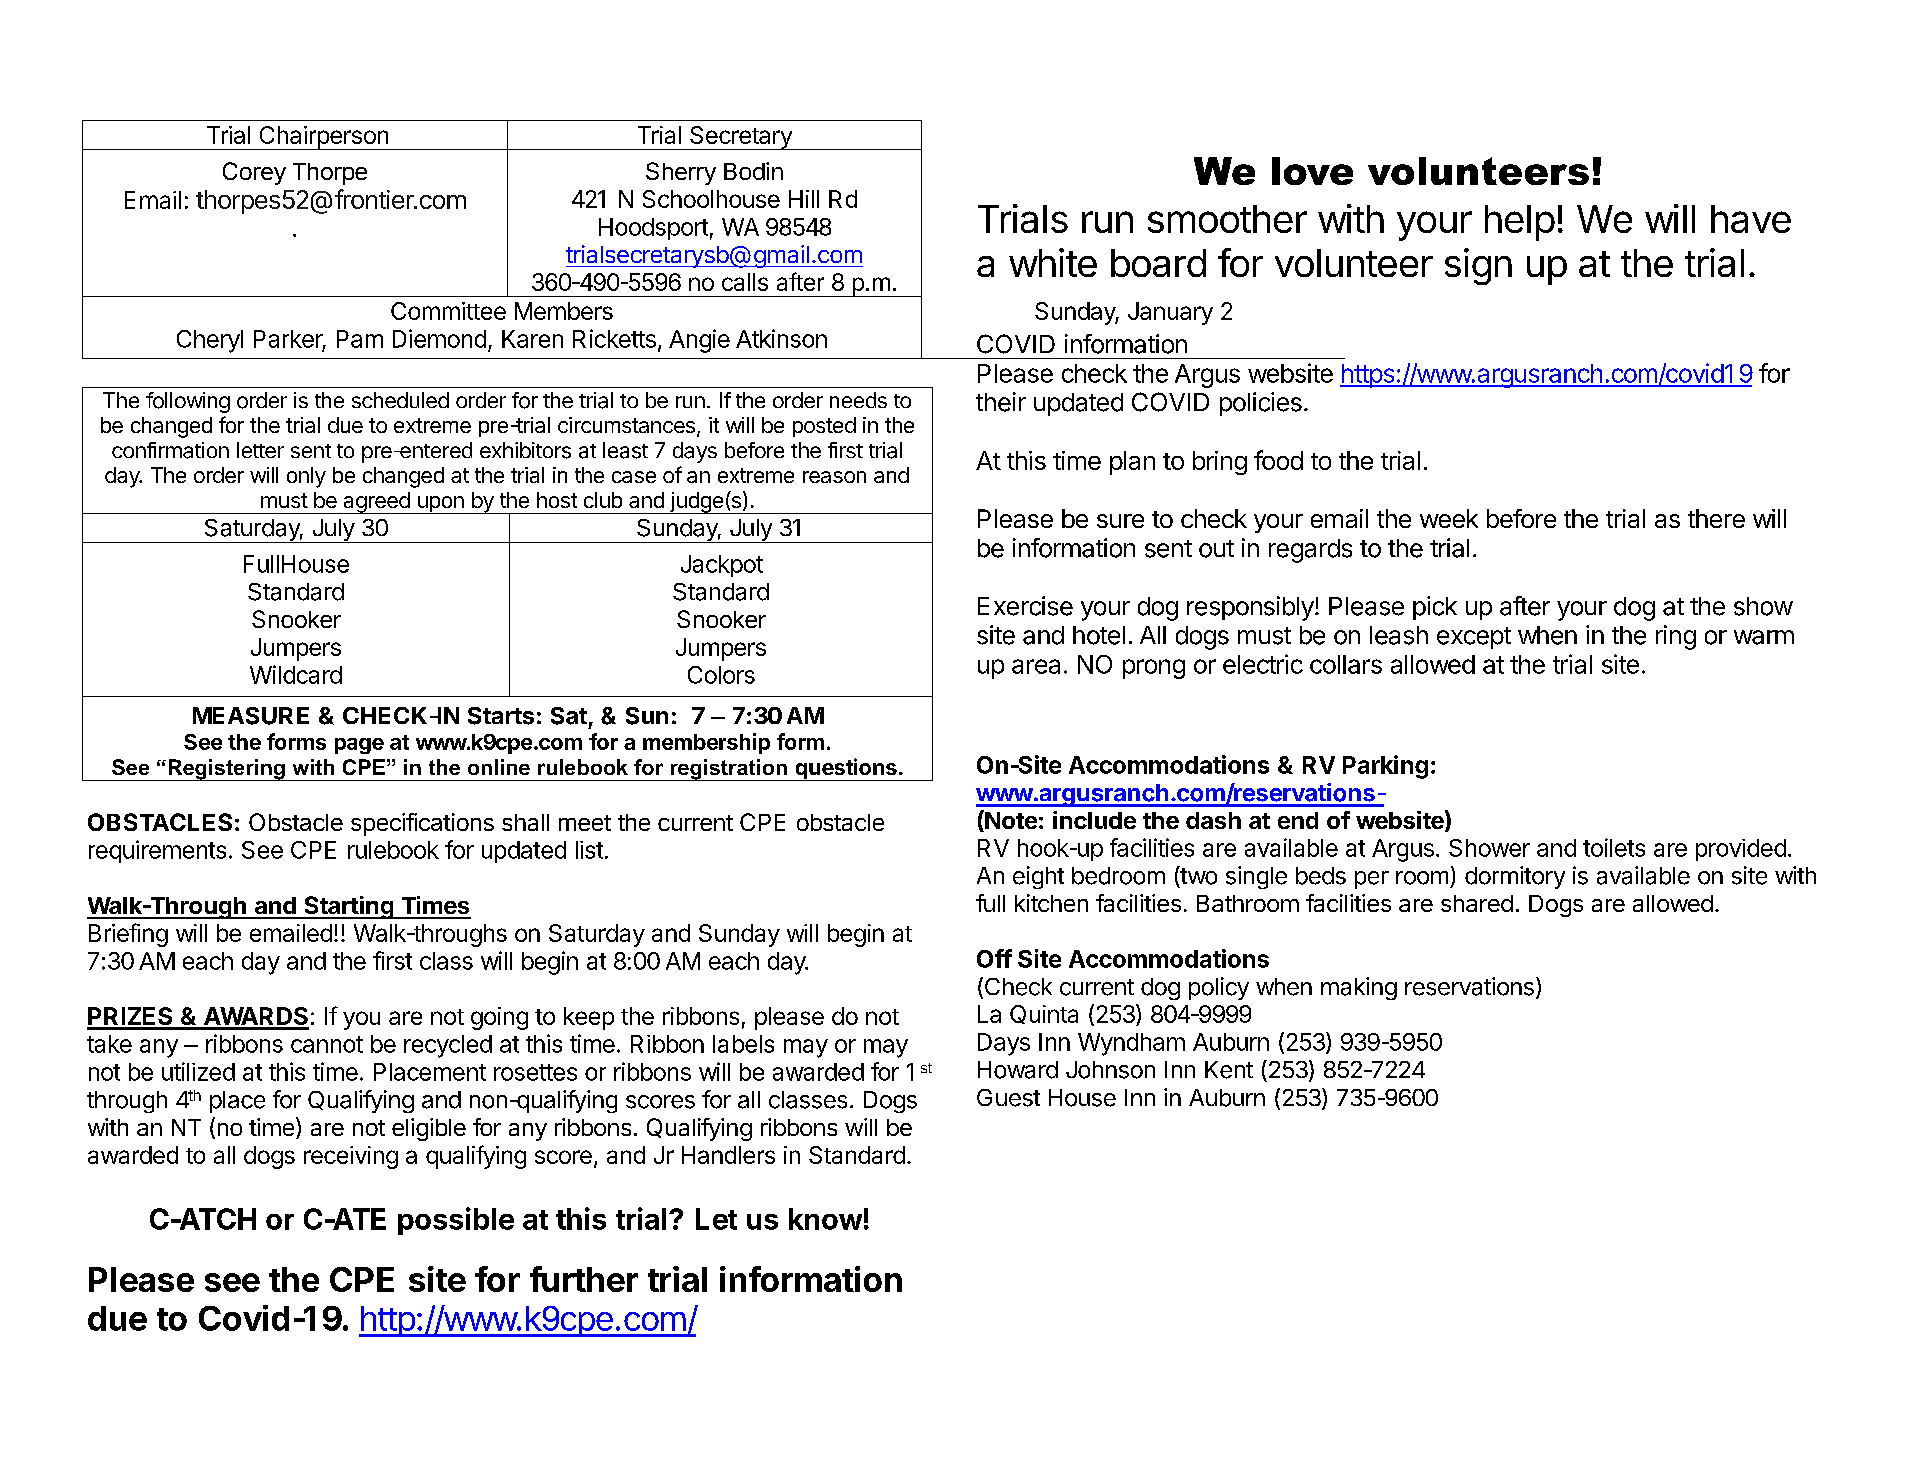 The width and height of the image is (1908, 1475). I want to click on help, so click(1520, 223).
